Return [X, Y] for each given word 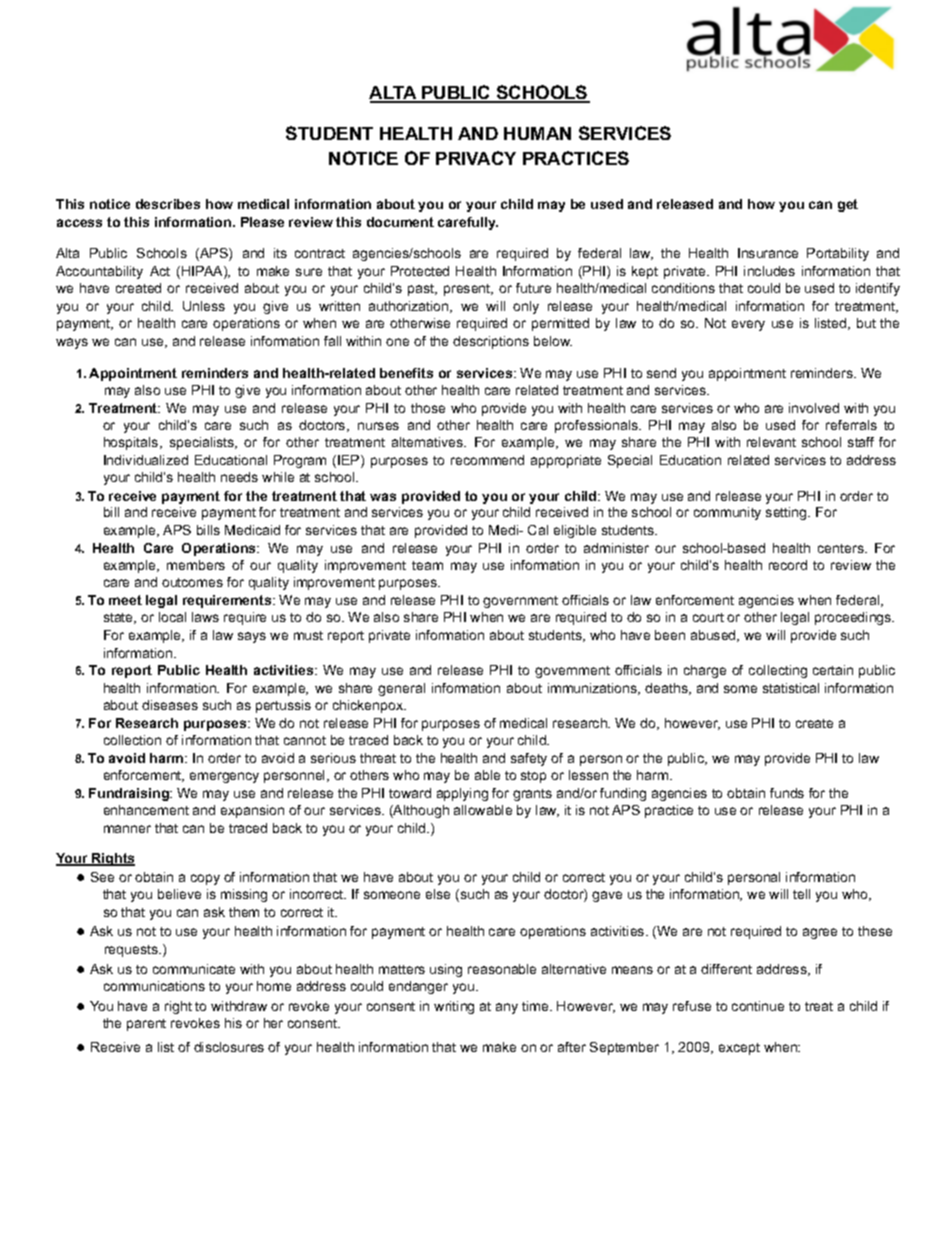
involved [814, 408]
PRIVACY [476, 158]
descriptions [491, 342]
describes [168, 204]
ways [72, 343]
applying [462, 794]
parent [146, 1025]
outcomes [192, 582]
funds [787, 793]
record [788, 565]
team [427, 565]
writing [454, 1007]
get [848, 205]
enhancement [146, 810]
